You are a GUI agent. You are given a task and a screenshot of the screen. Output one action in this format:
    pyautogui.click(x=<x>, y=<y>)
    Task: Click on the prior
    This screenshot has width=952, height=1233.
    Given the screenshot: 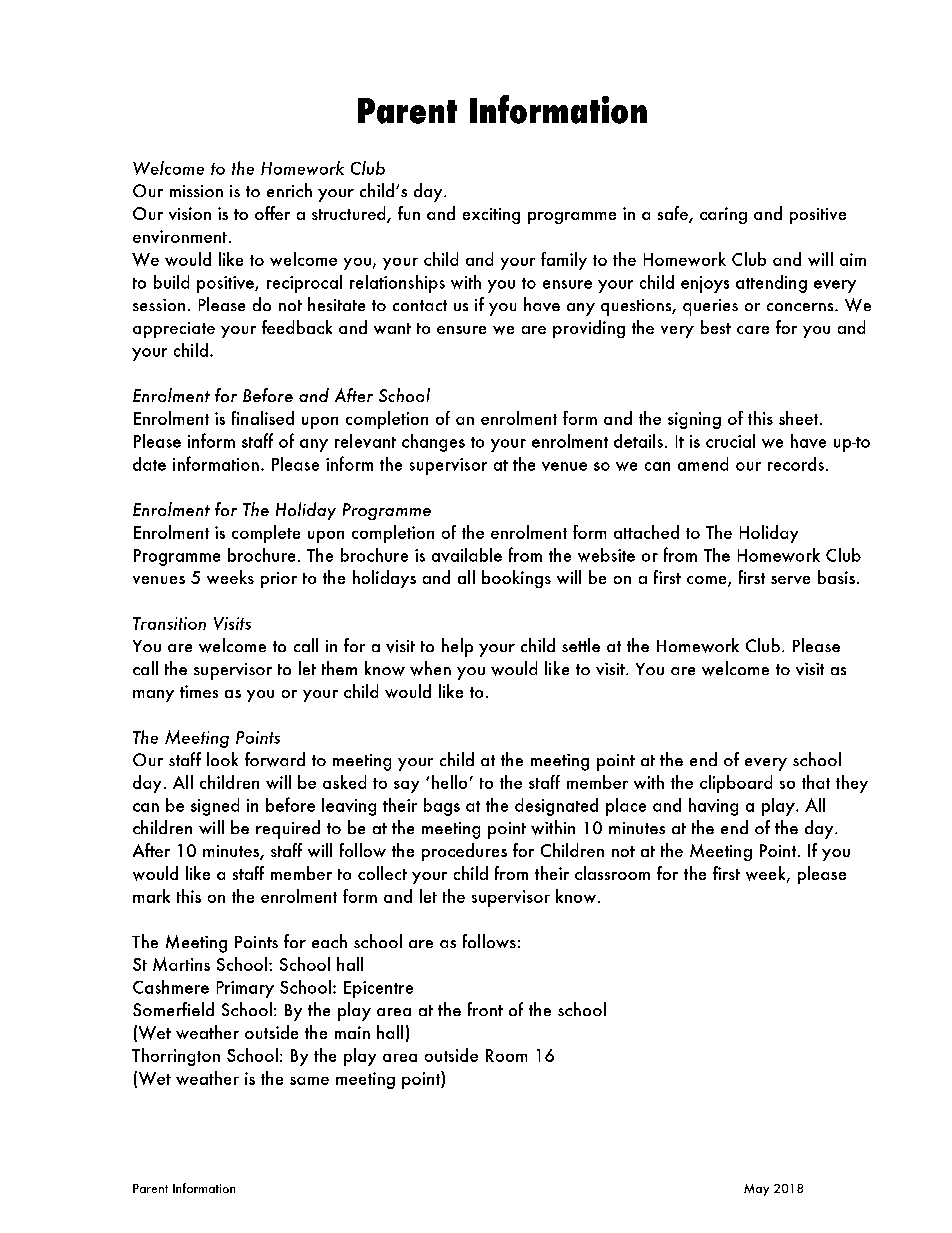 What is the action you would take?
    pyautogui.click(x=279, y=580)
